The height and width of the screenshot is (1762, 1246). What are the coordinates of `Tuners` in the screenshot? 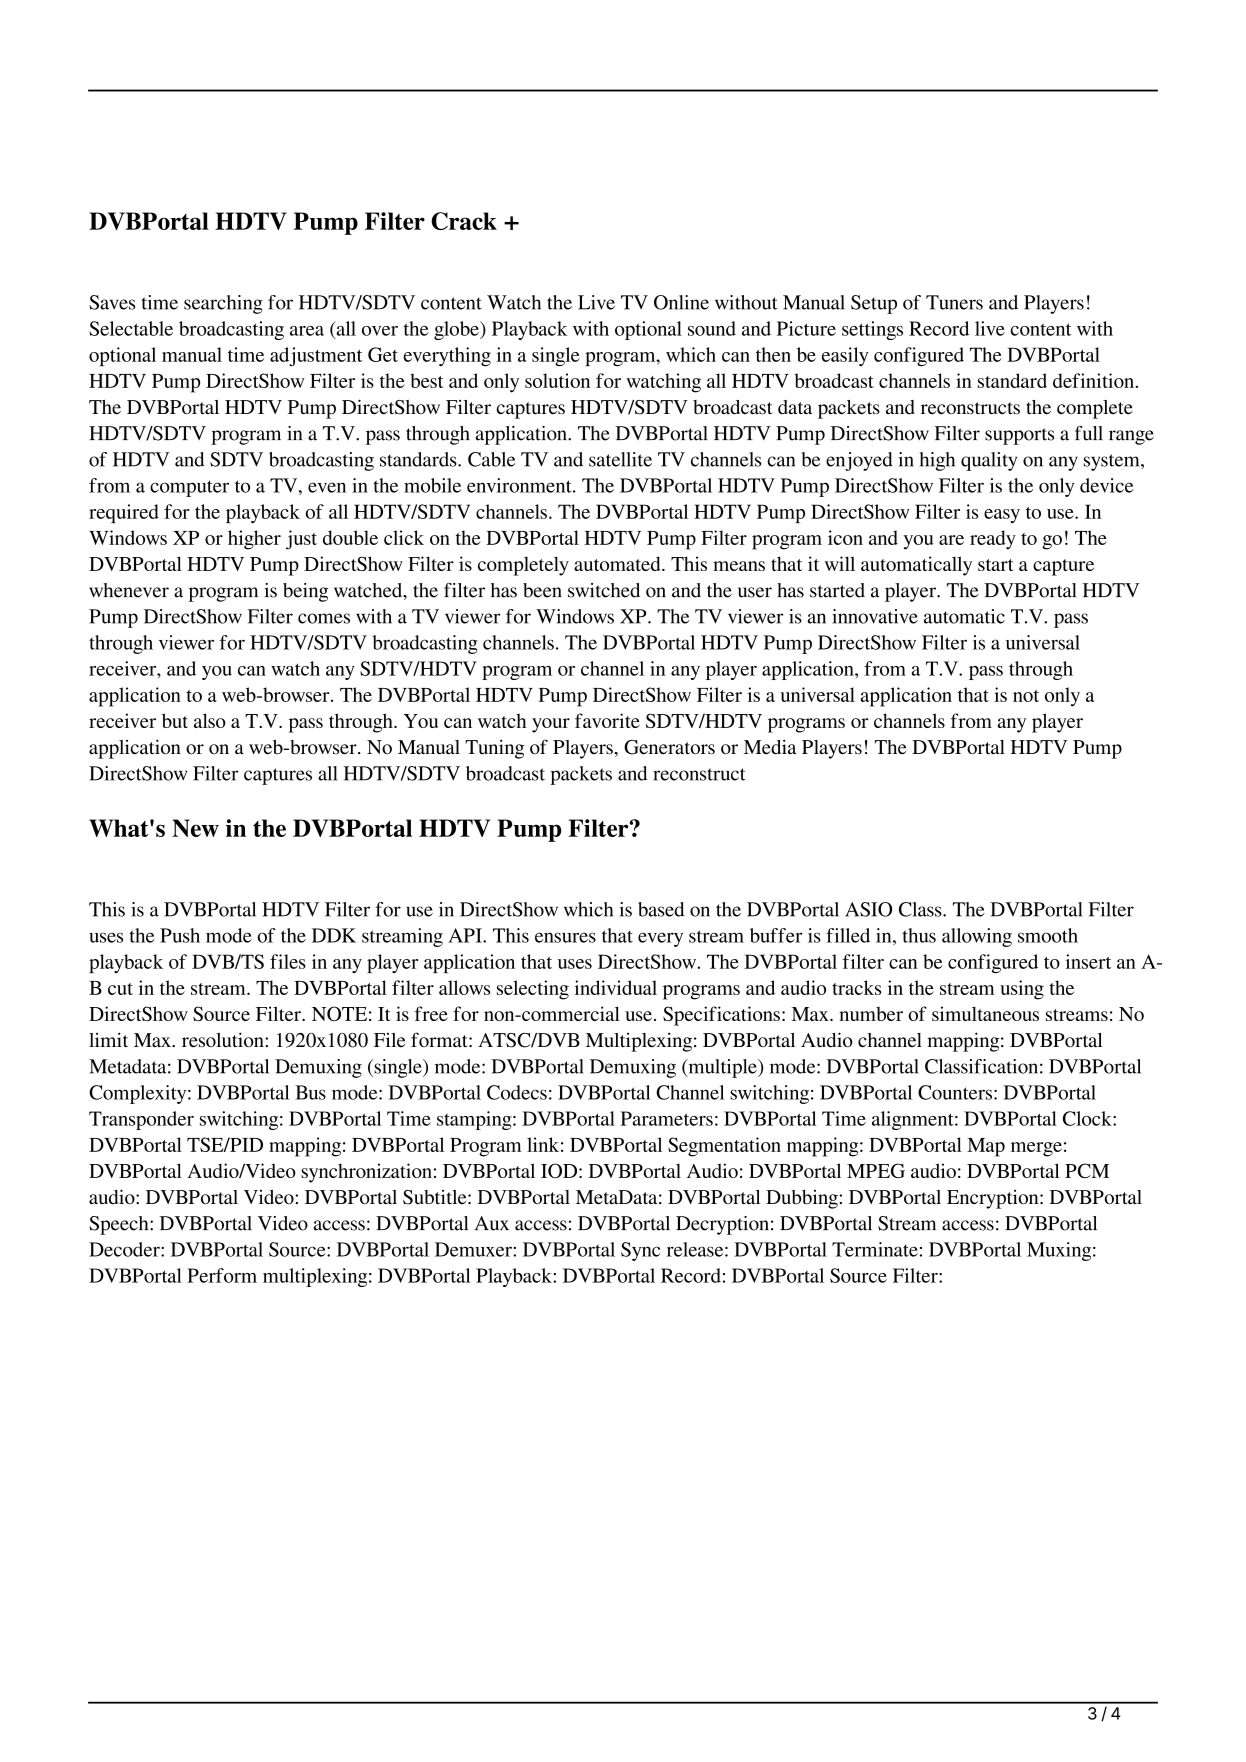 It's located at (954, 302).
